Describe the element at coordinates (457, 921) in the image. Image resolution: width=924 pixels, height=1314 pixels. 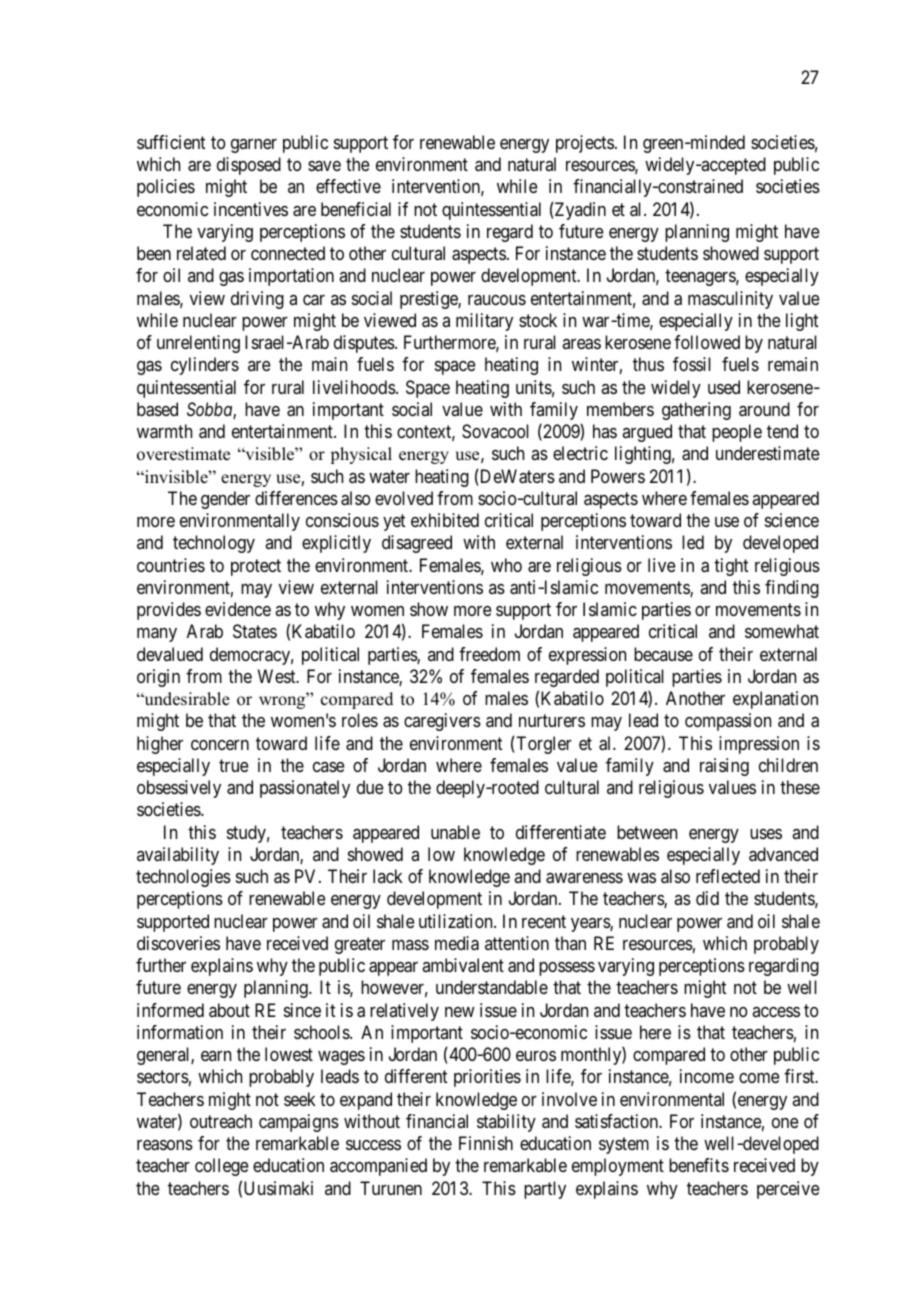
I see `utilization` at that location.
